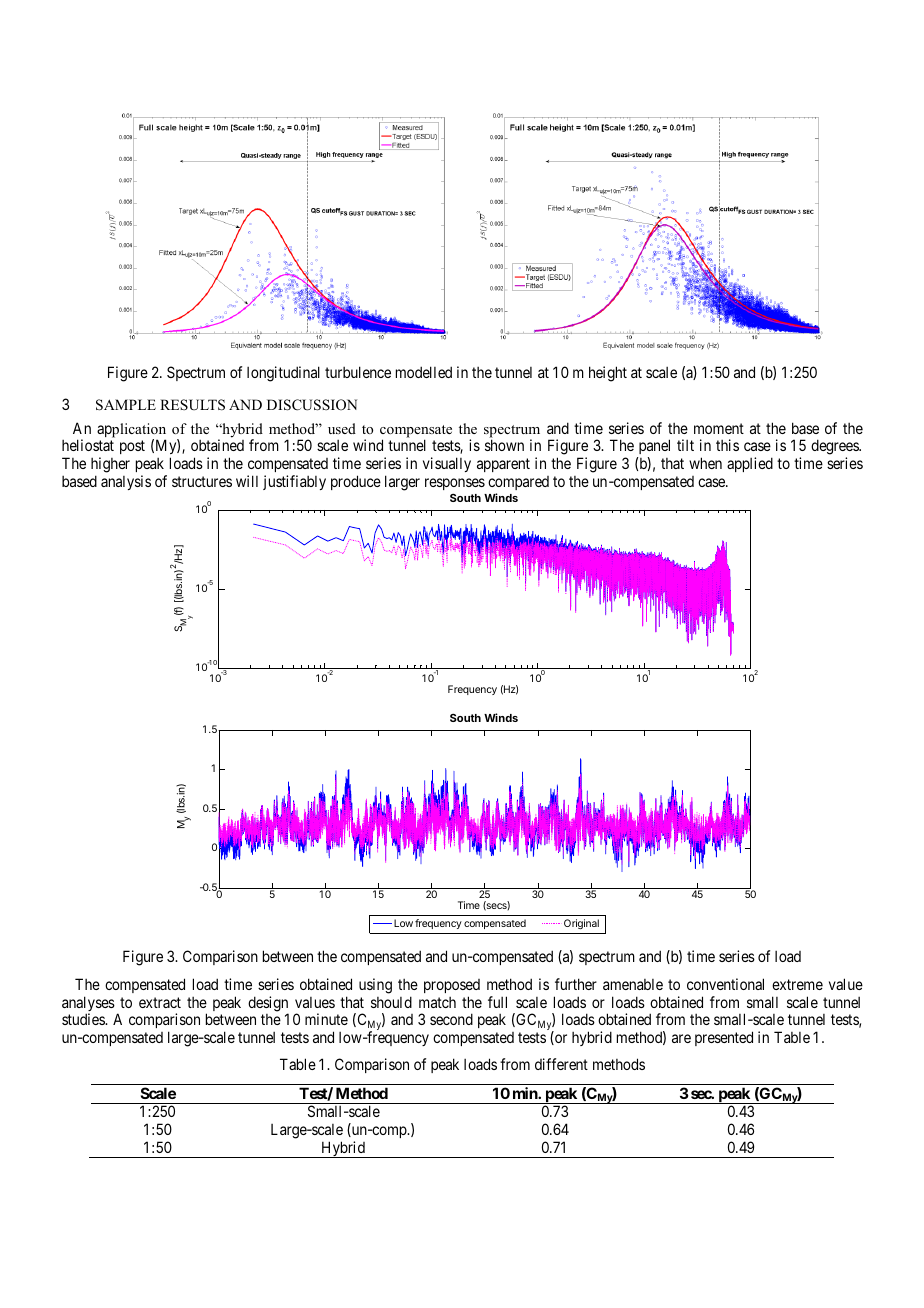 This page has width=924, height=1308. What do you see at coordinates (356, 482) in the page?
I see `produce` at bounding box center [356, 482].
